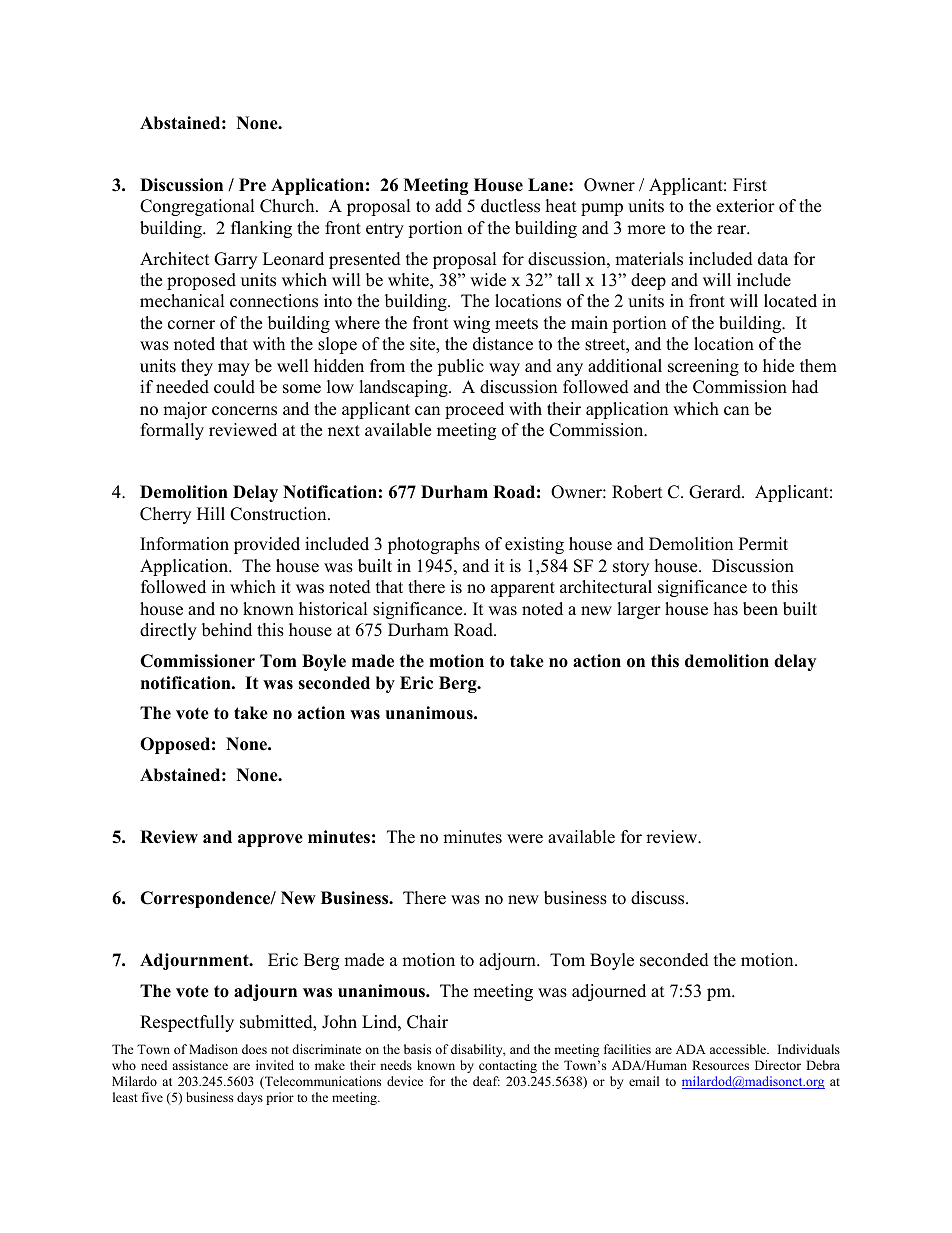 Image resolution: width=952 pixels, height=1233 pixels. Describe the element at coordinates (197, 207) in the image. I see `Congregational` at that location.
